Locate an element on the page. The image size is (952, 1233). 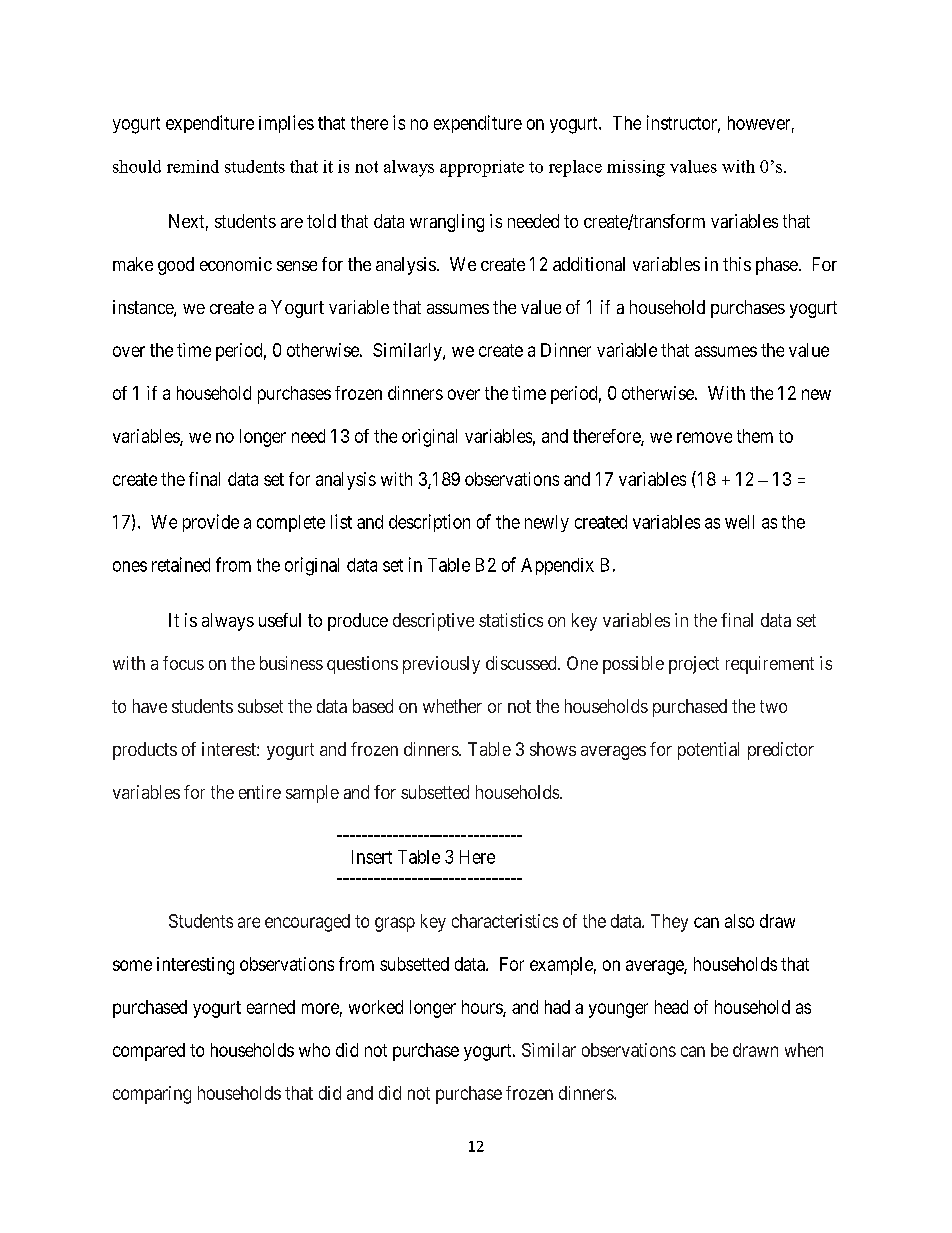
when is located at coordinates (804, 1050).
